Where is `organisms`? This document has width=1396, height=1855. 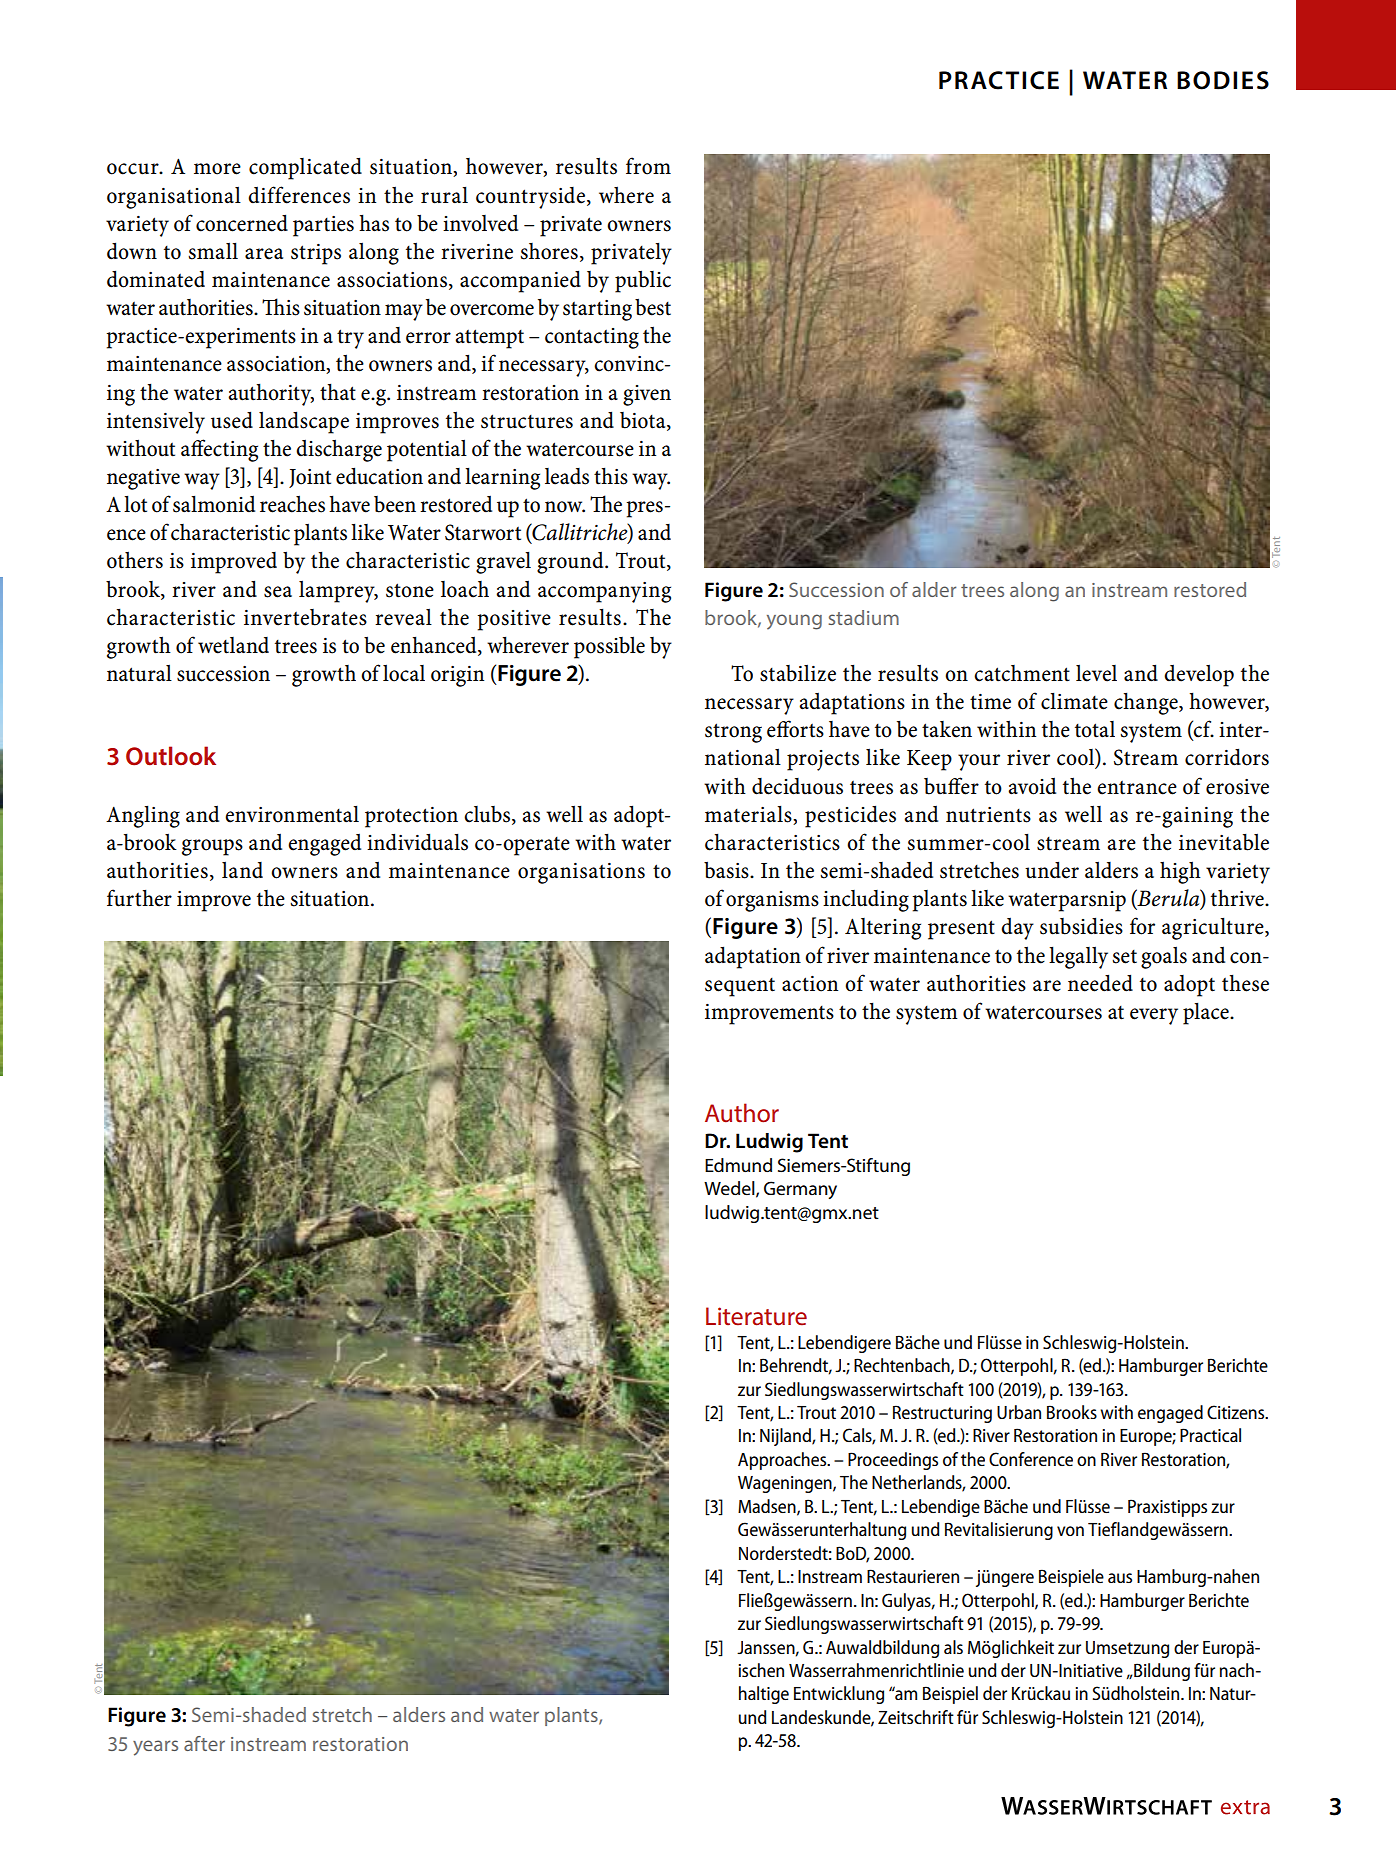 organisms is located at coordinates (772, 901).
